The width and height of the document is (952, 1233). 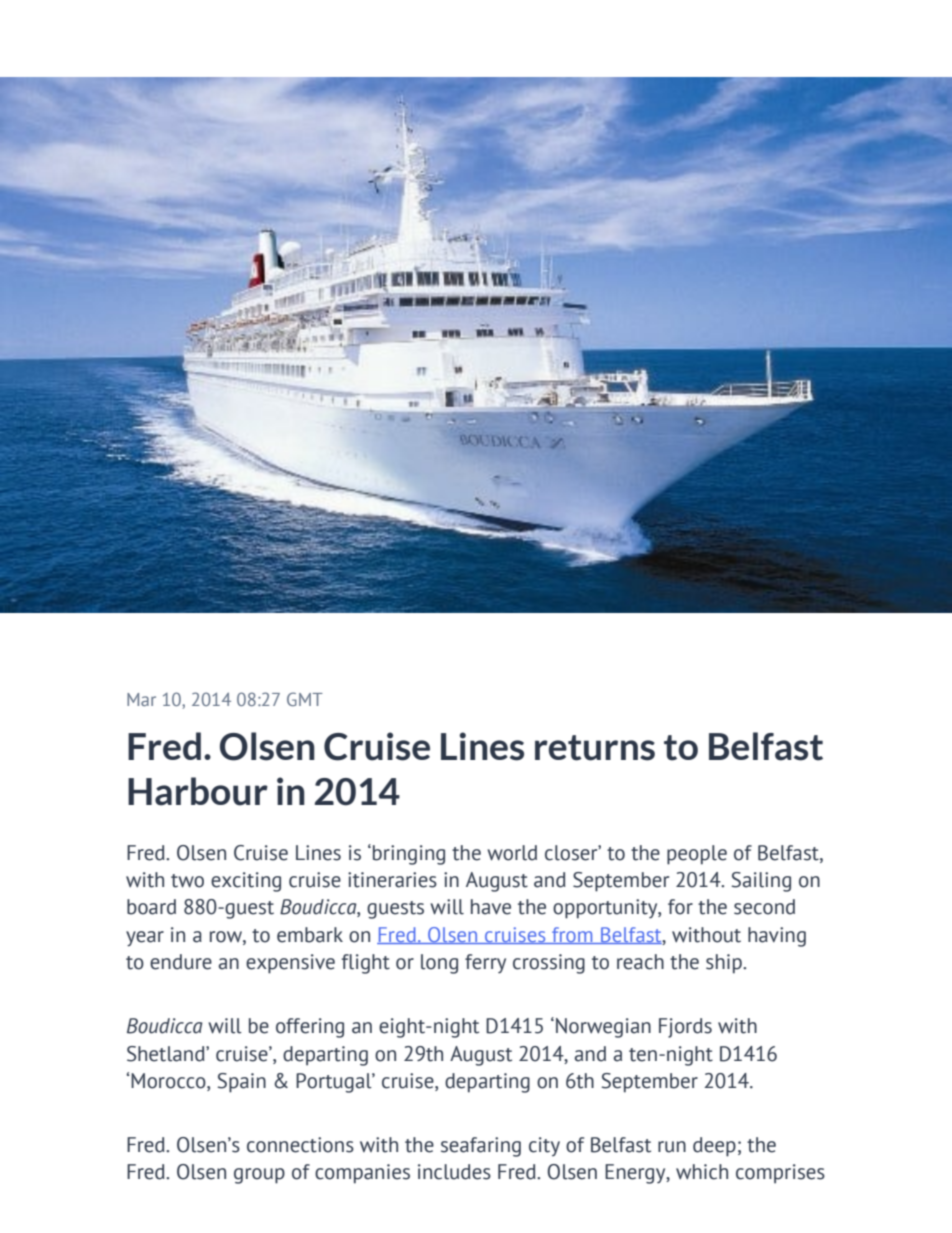 What do you see at coordinates (259, 1176) in the document?
I see `group` at bounding box center [259, 1176].
